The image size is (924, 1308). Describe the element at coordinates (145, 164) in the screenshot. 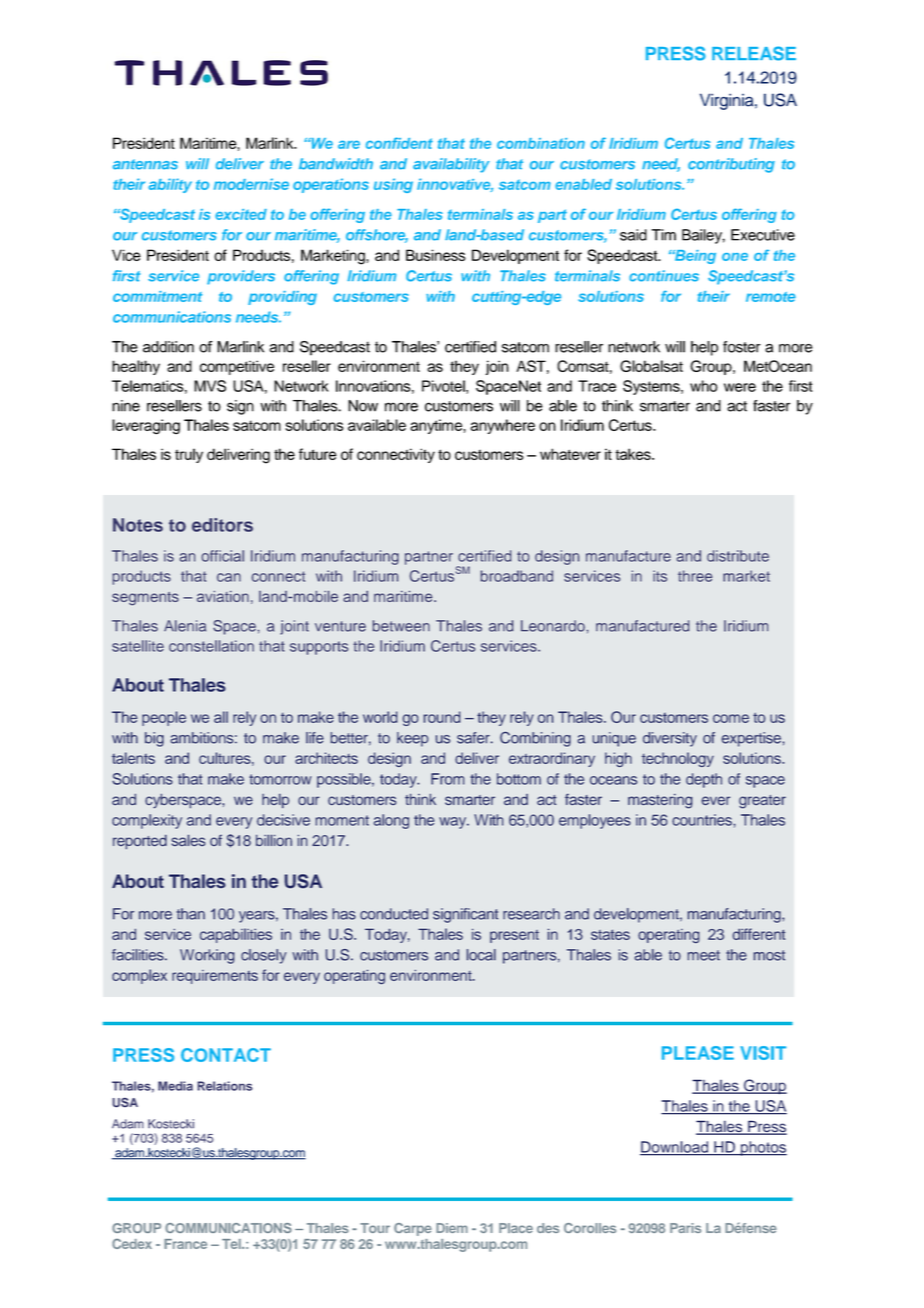

I see `antennas` at that location.
